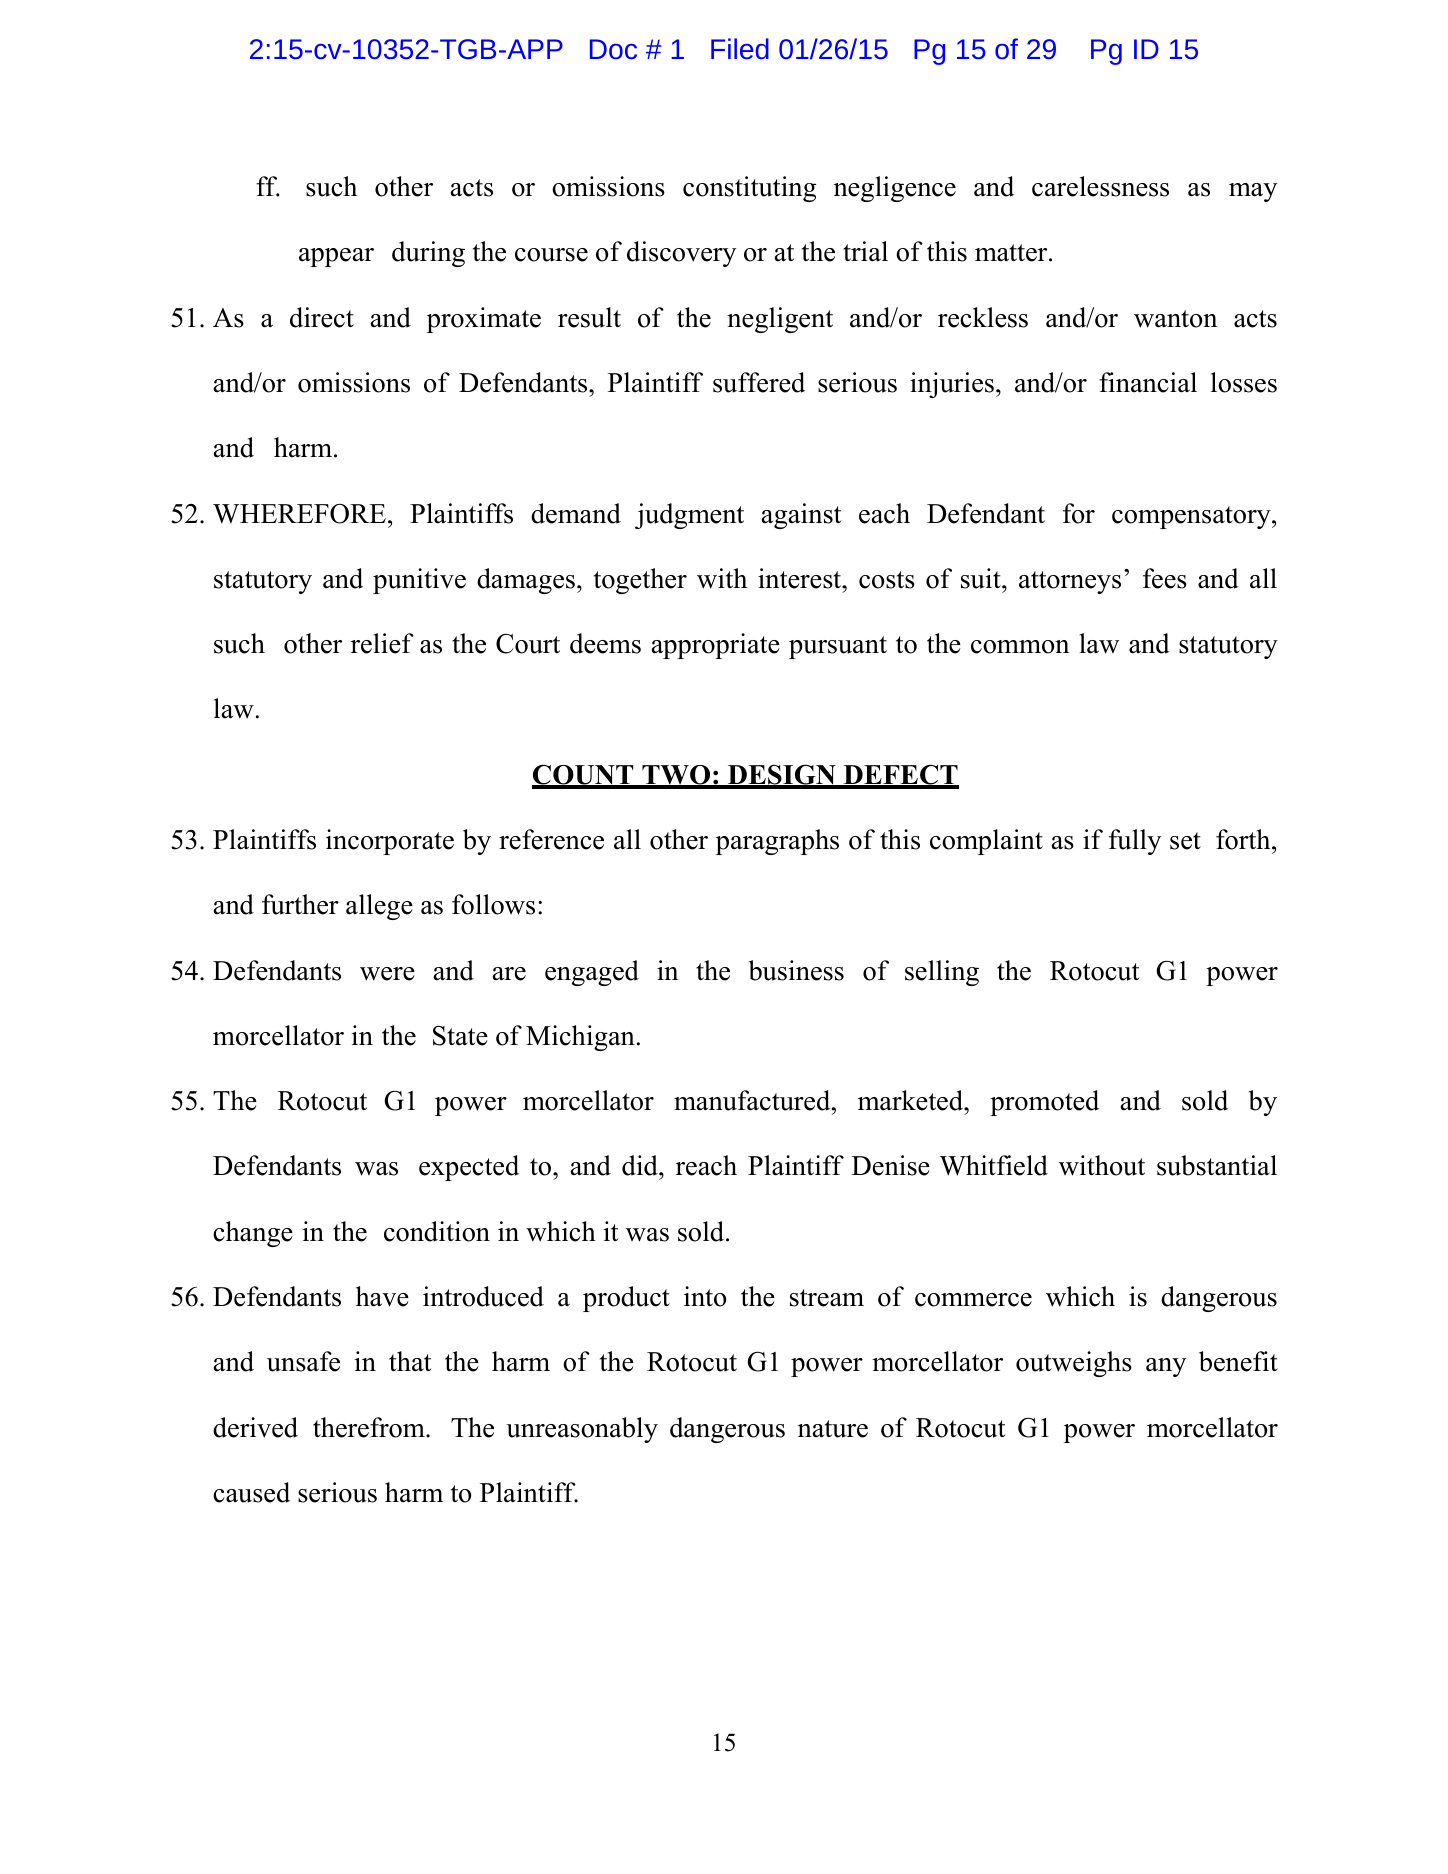 This screenshot has width=1448, height=1874. What do you see at coordinates (740, 48) in the screenshot?
I see `Filed` at bounding box center [740, 48].
